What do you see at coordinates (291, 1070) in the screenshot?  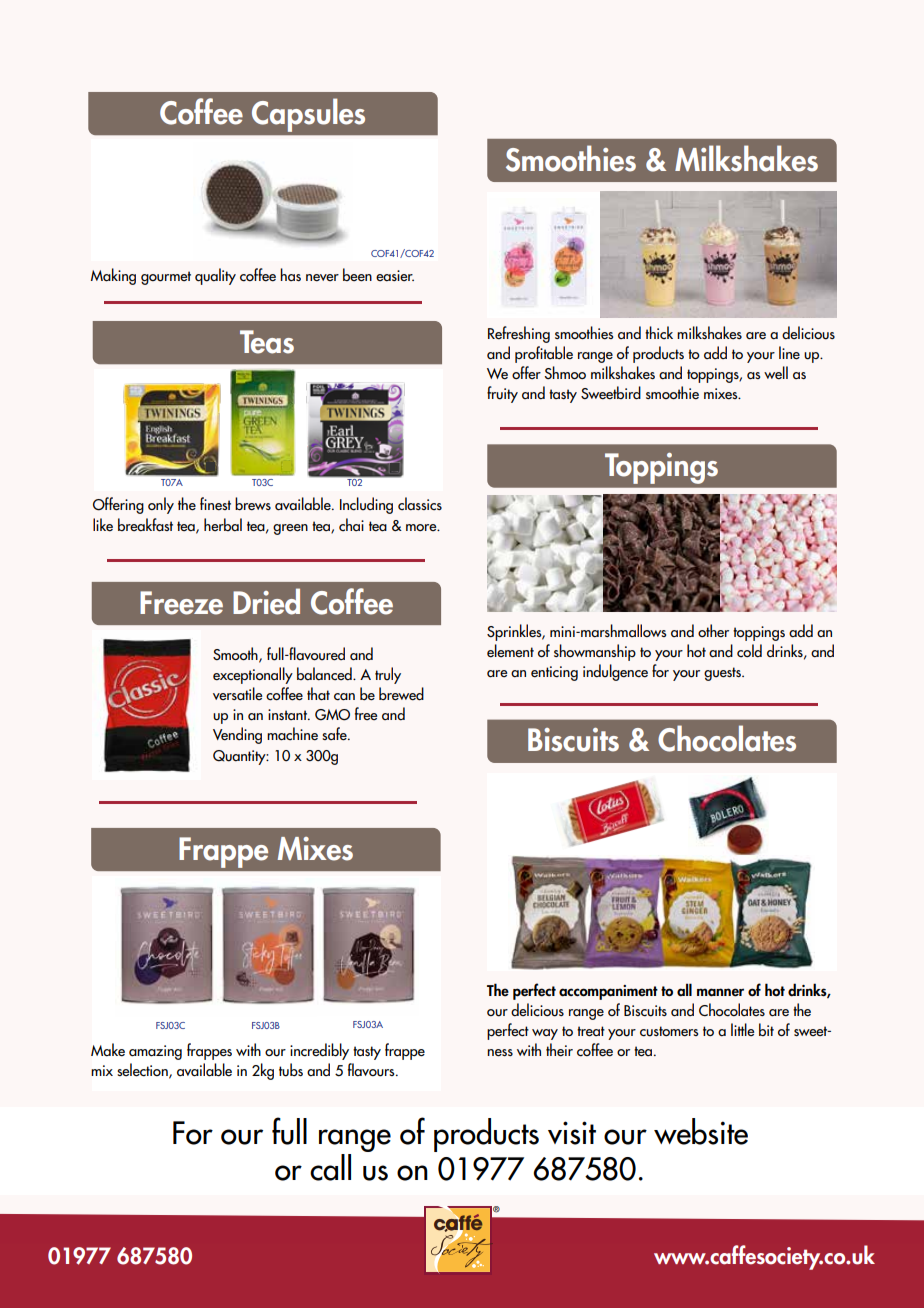 I see `tubs` at bounding box center [291, 1070].
